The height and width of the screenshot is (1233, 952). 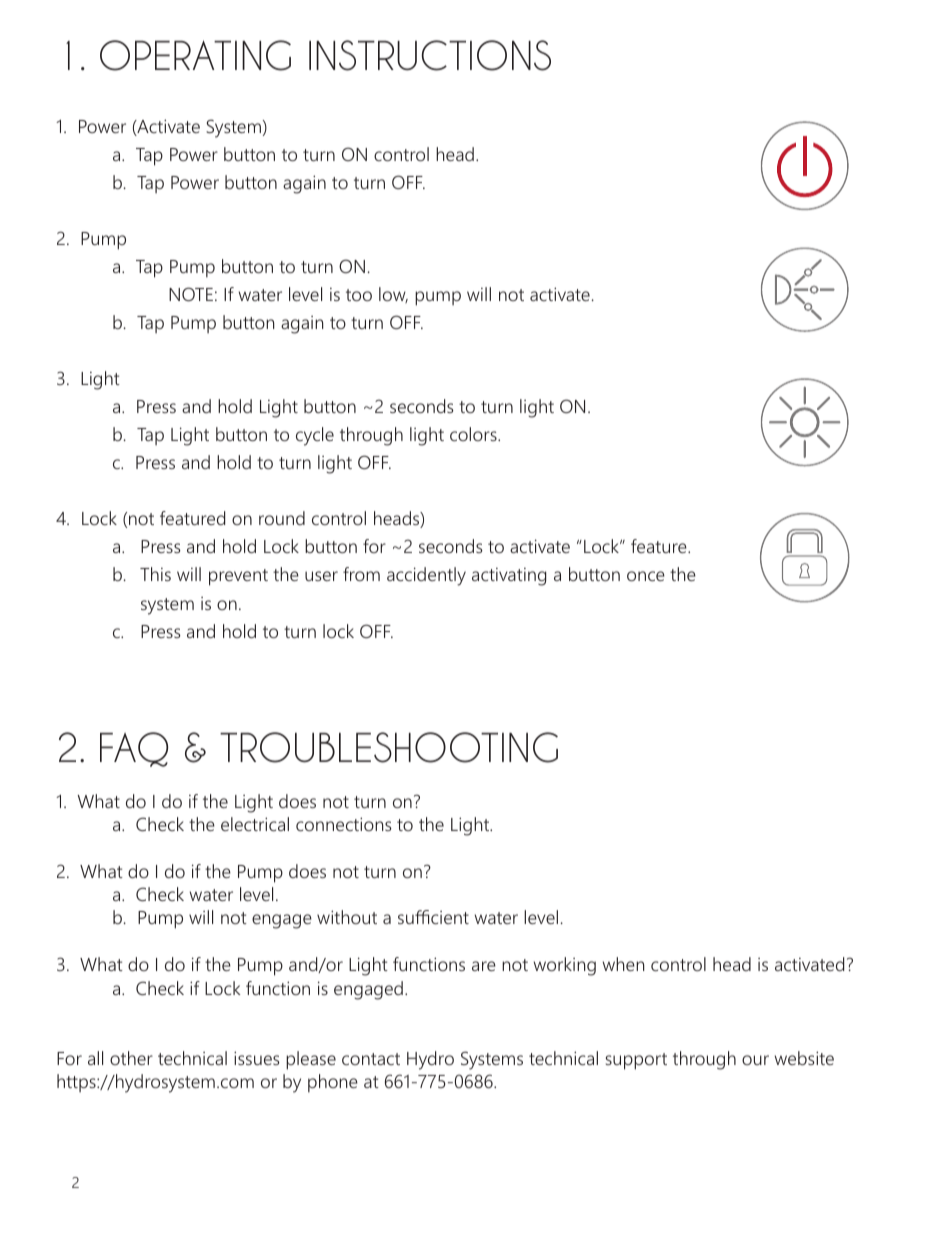 What do you see at coordinates (195, 55) in the screenshot?
I see `OPERATING` at bounding box center [195, 55].
